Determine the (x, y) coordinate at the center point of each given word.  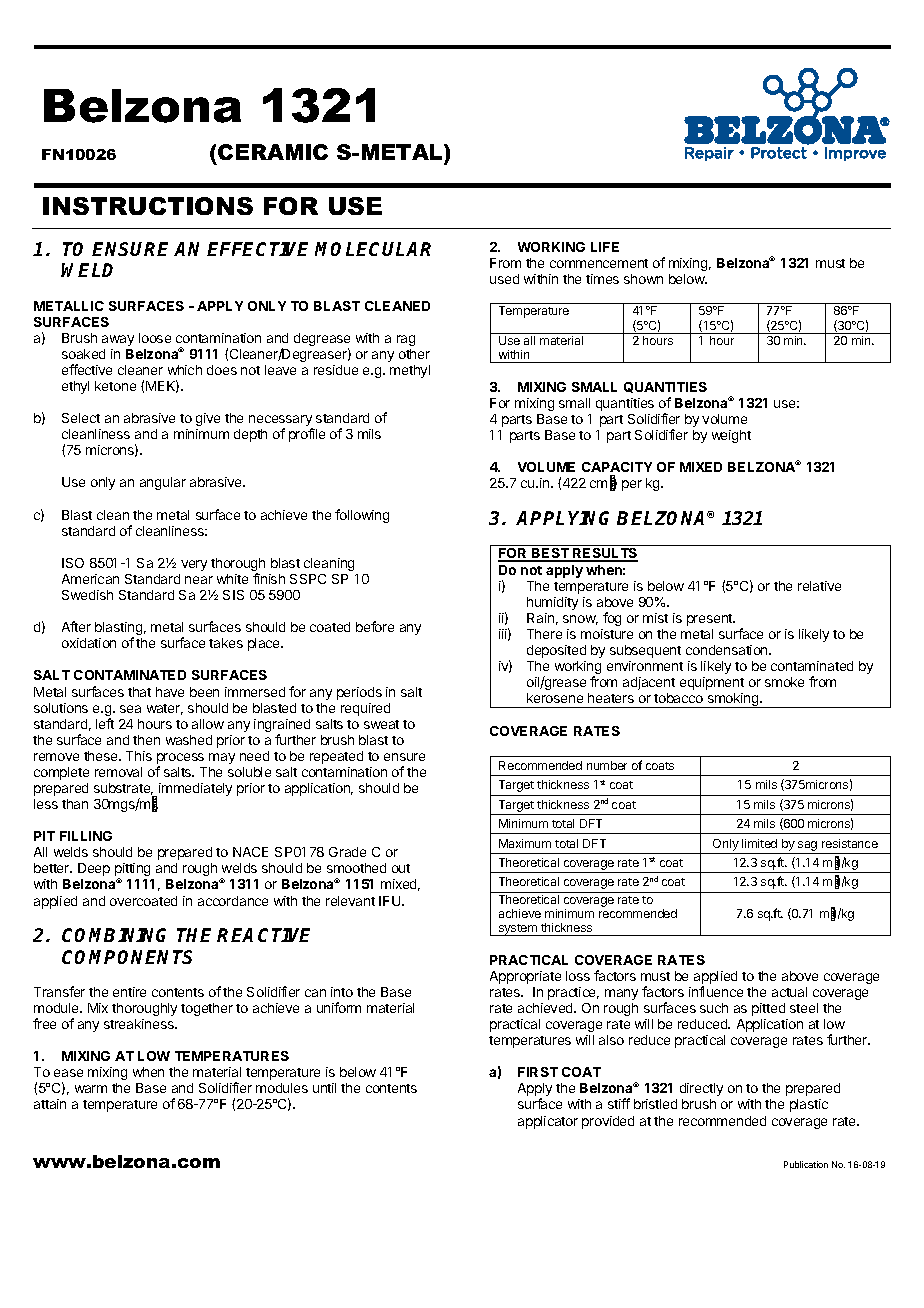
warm (91, 1089)
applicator (548, 1122)
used (504, 279)
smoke (784, 682)
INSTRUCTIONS (148, 206)
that (139, 692)
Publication (806, 1164)
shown (643, 279)
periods (359, 693)
